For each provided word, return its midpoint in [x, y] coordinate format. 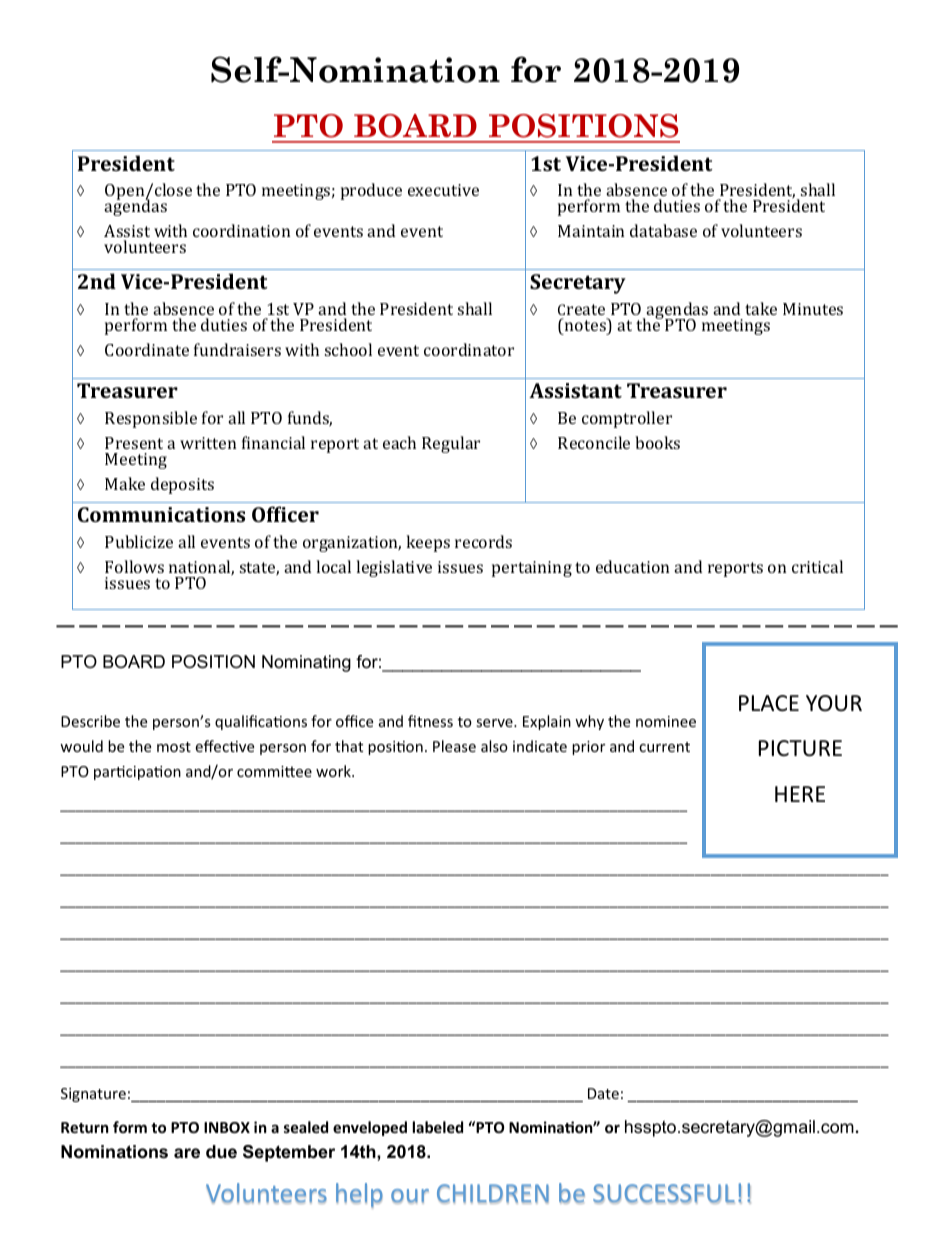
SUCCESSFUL [664, 1194]
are [187, 1153]
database [663, 230]
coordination [241, 230]
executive [443, 190]
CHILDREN [493, 1194]
